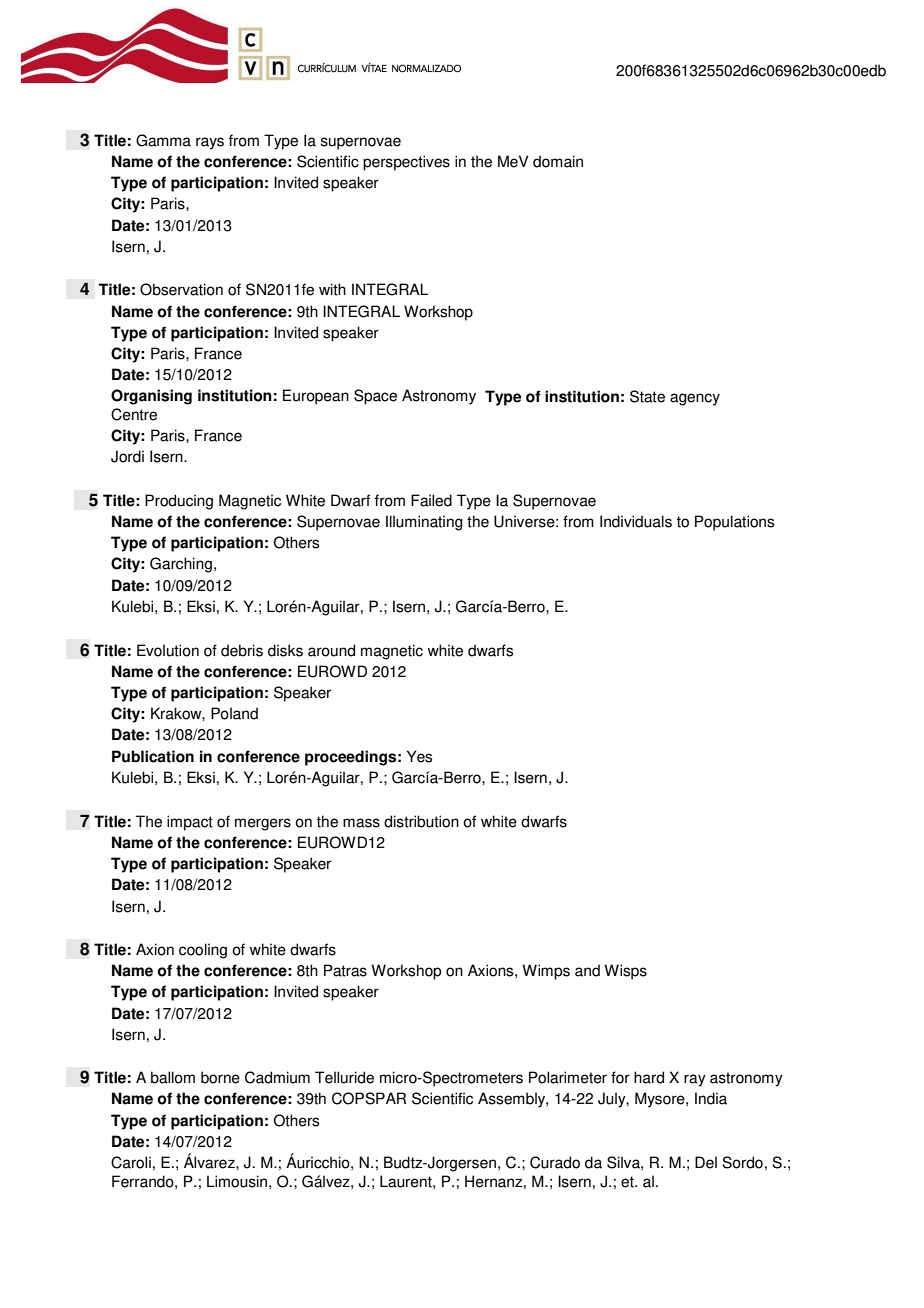 The height and width of the document is (1308, 924). What do you see at coordinates (220, 1077) in the document?
I see `borne` at bounding box center [220, 1077].
